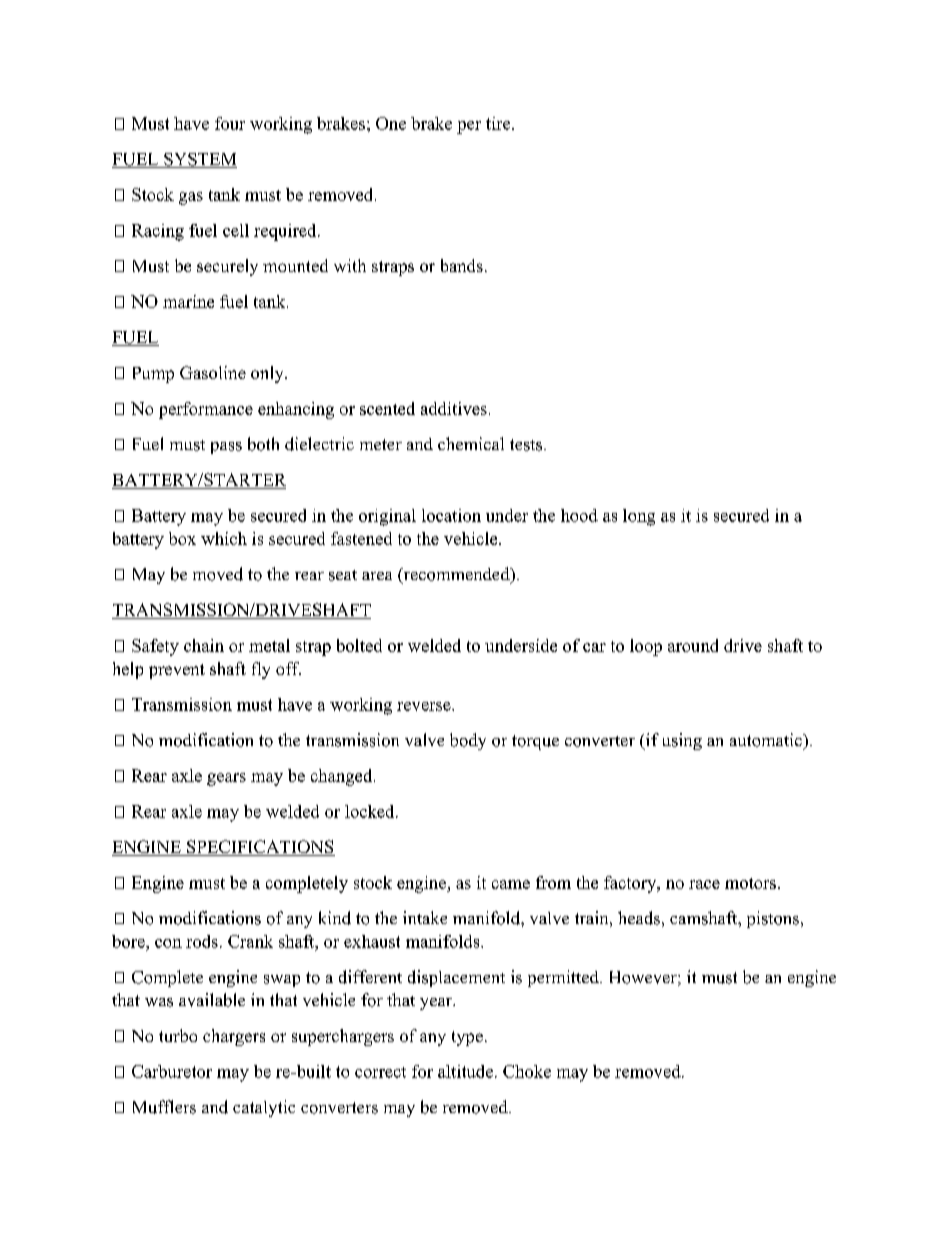 The height and width of the screenshot is (1233, 952). I want to click on body, so click(468, 741).
